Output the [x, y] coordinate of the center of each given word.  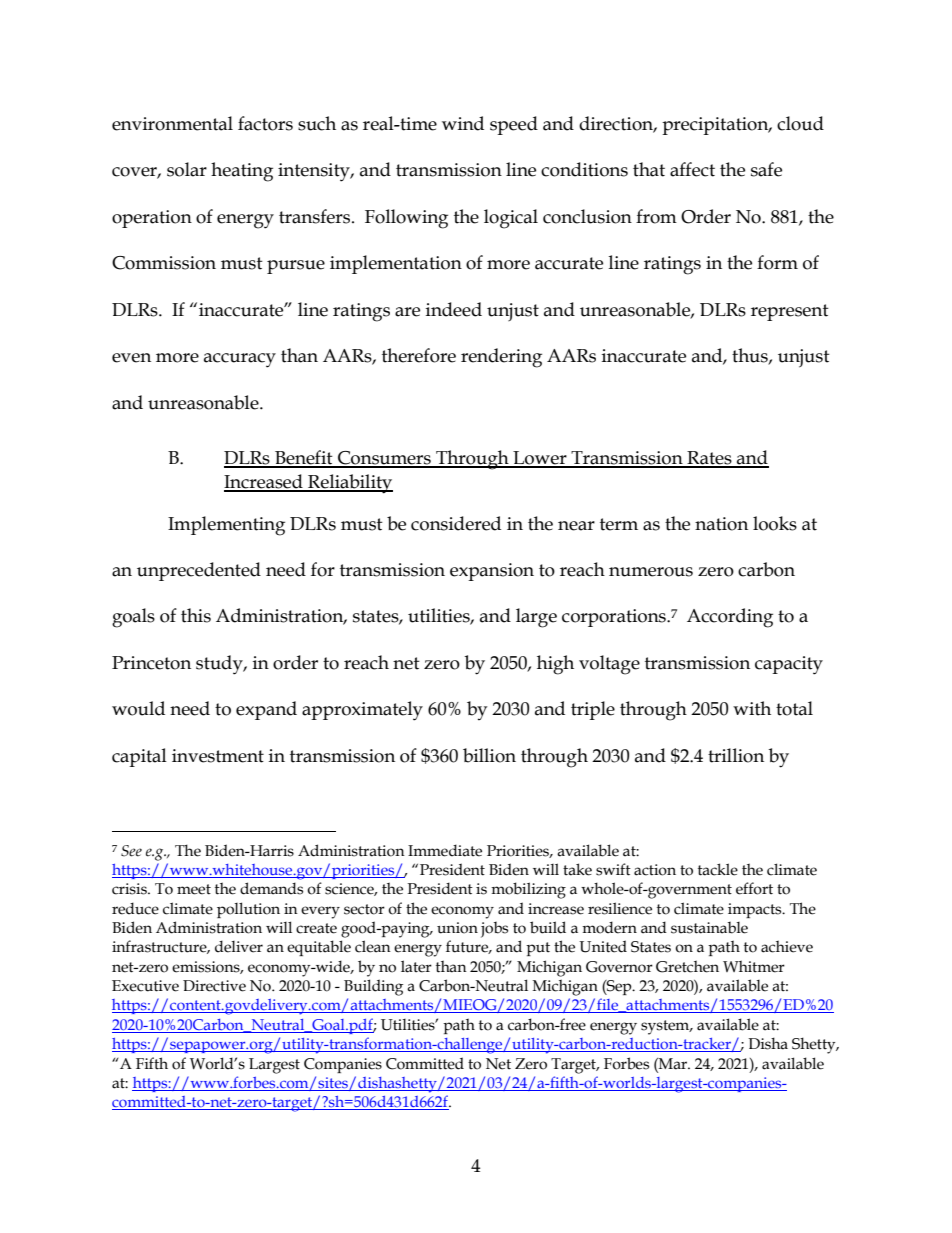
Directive [214, 986]
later [416, 966]
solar [187, 169]
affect [692, 169]
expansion [492, 572]
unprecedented [199, 571]
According [730, 618]
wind [463, 123]
